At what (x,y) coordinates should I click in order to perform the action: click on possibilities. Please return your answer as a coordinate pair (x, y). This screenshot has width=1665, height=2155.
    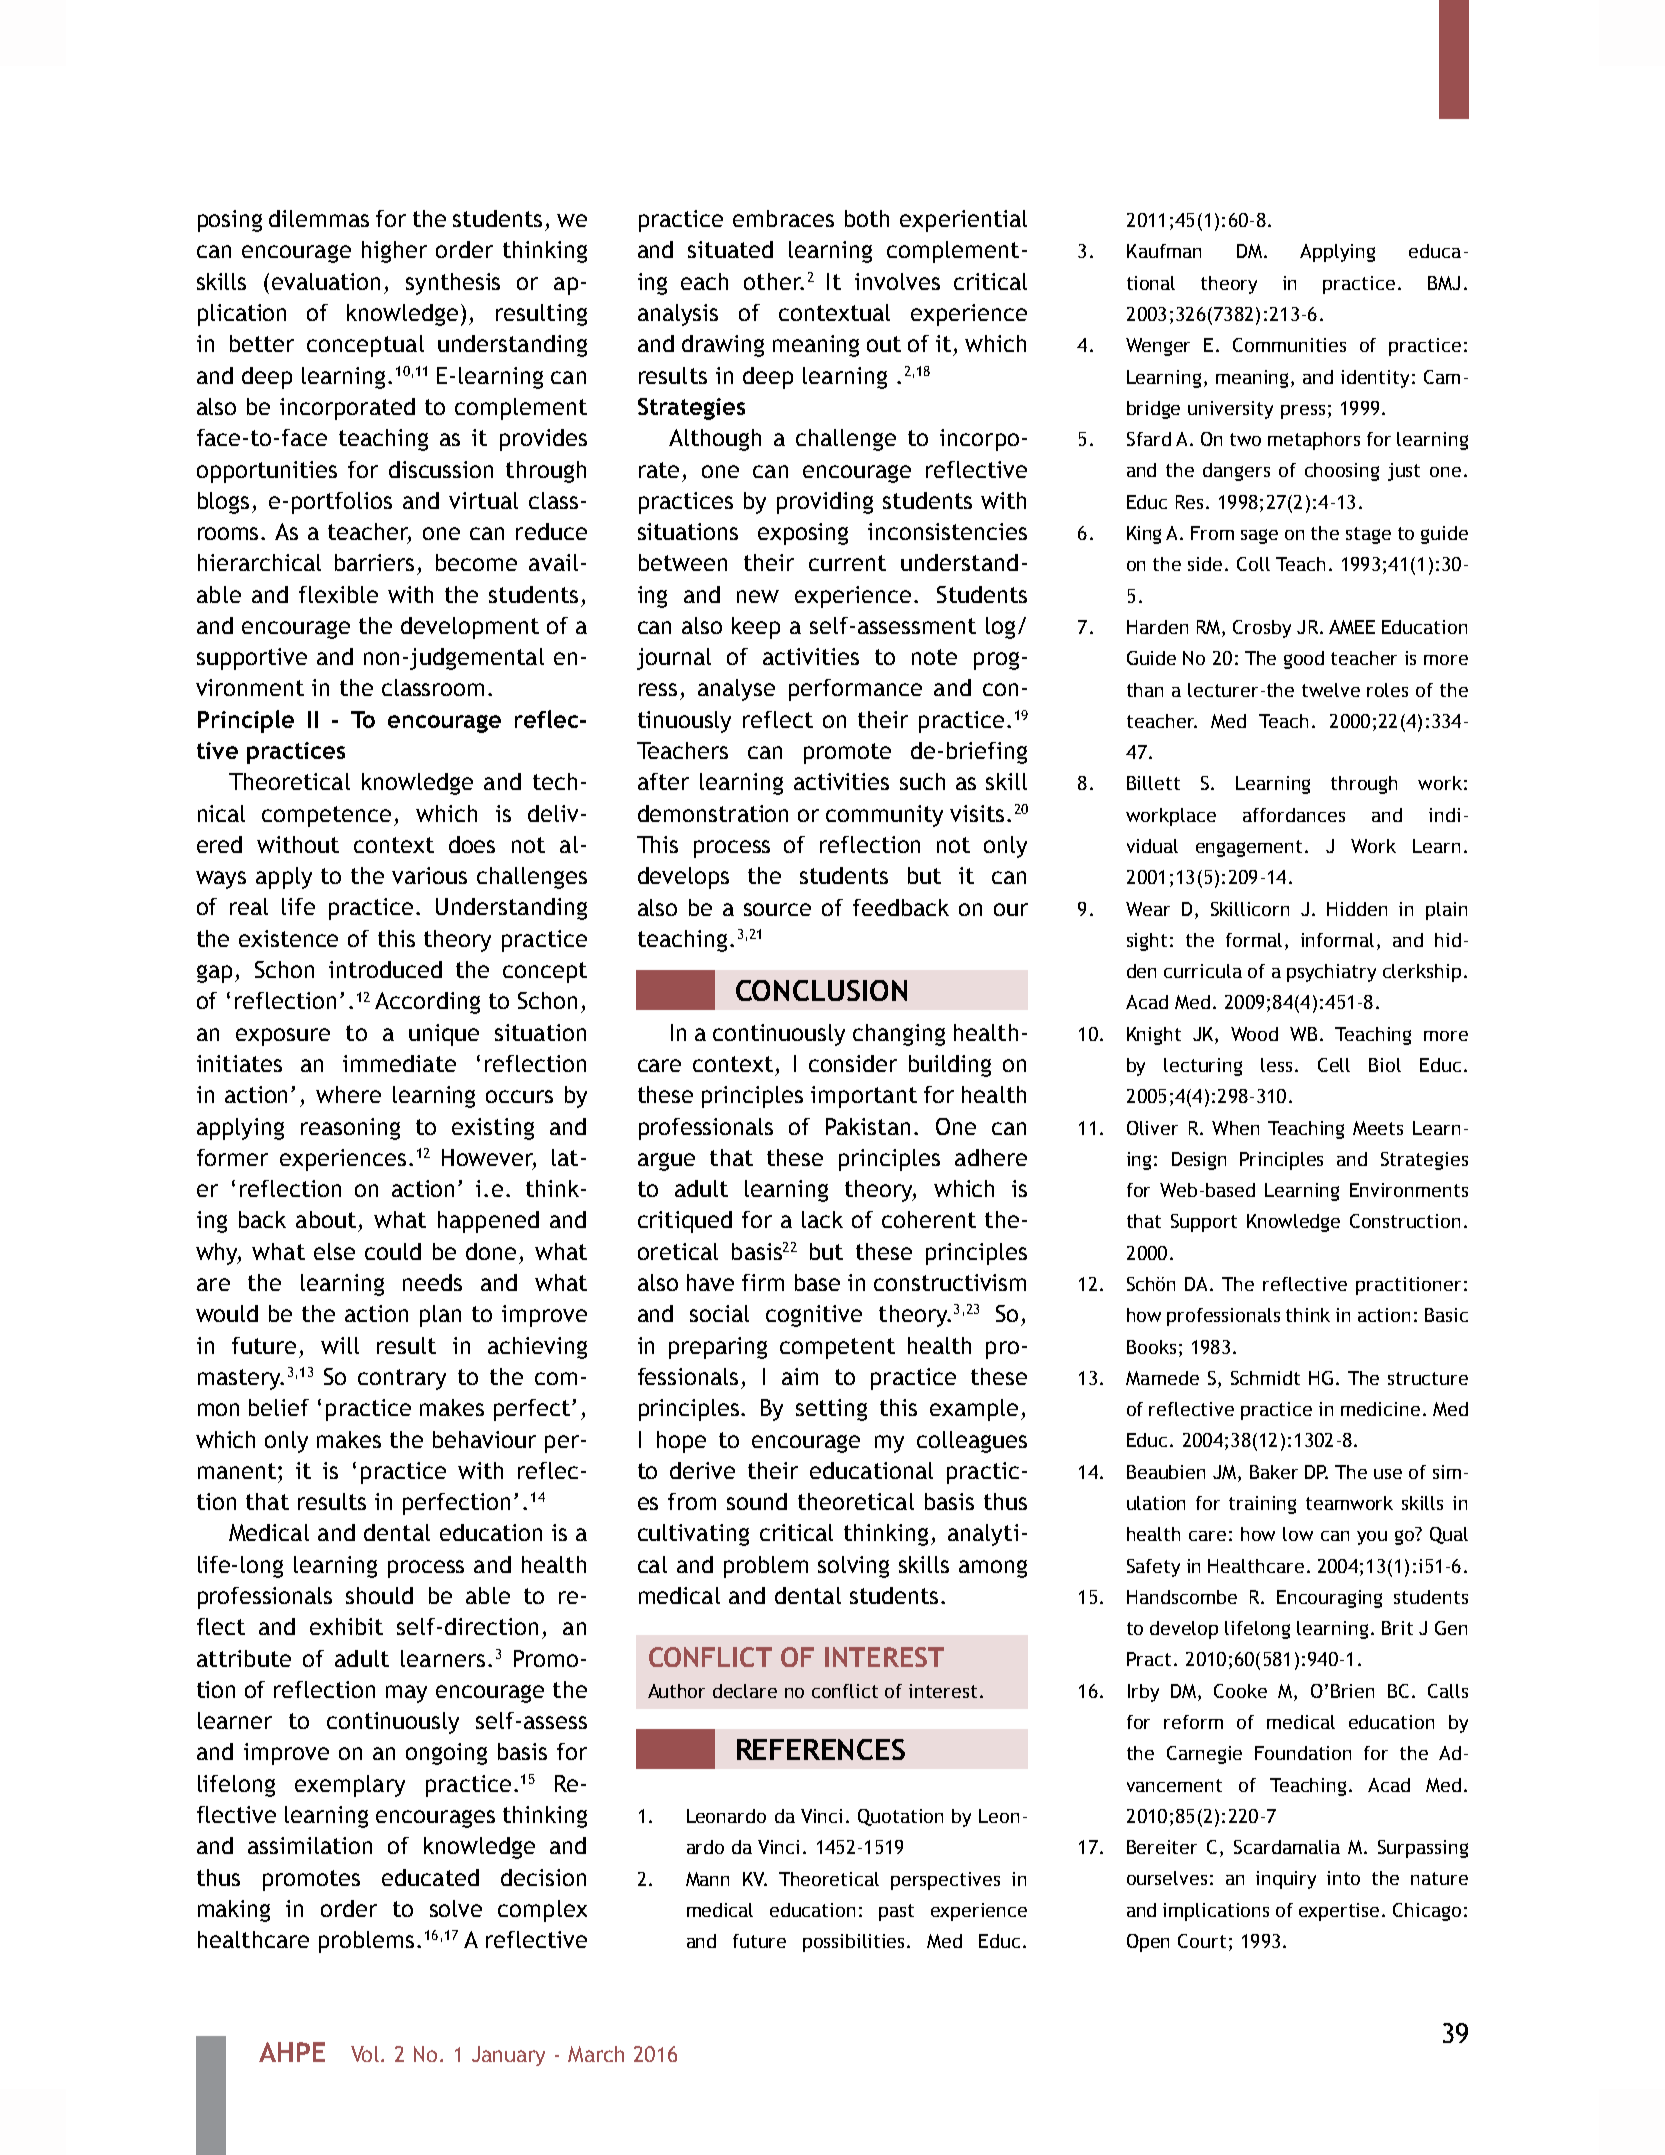
    Looking at the image, I should click on (855, 1943).
